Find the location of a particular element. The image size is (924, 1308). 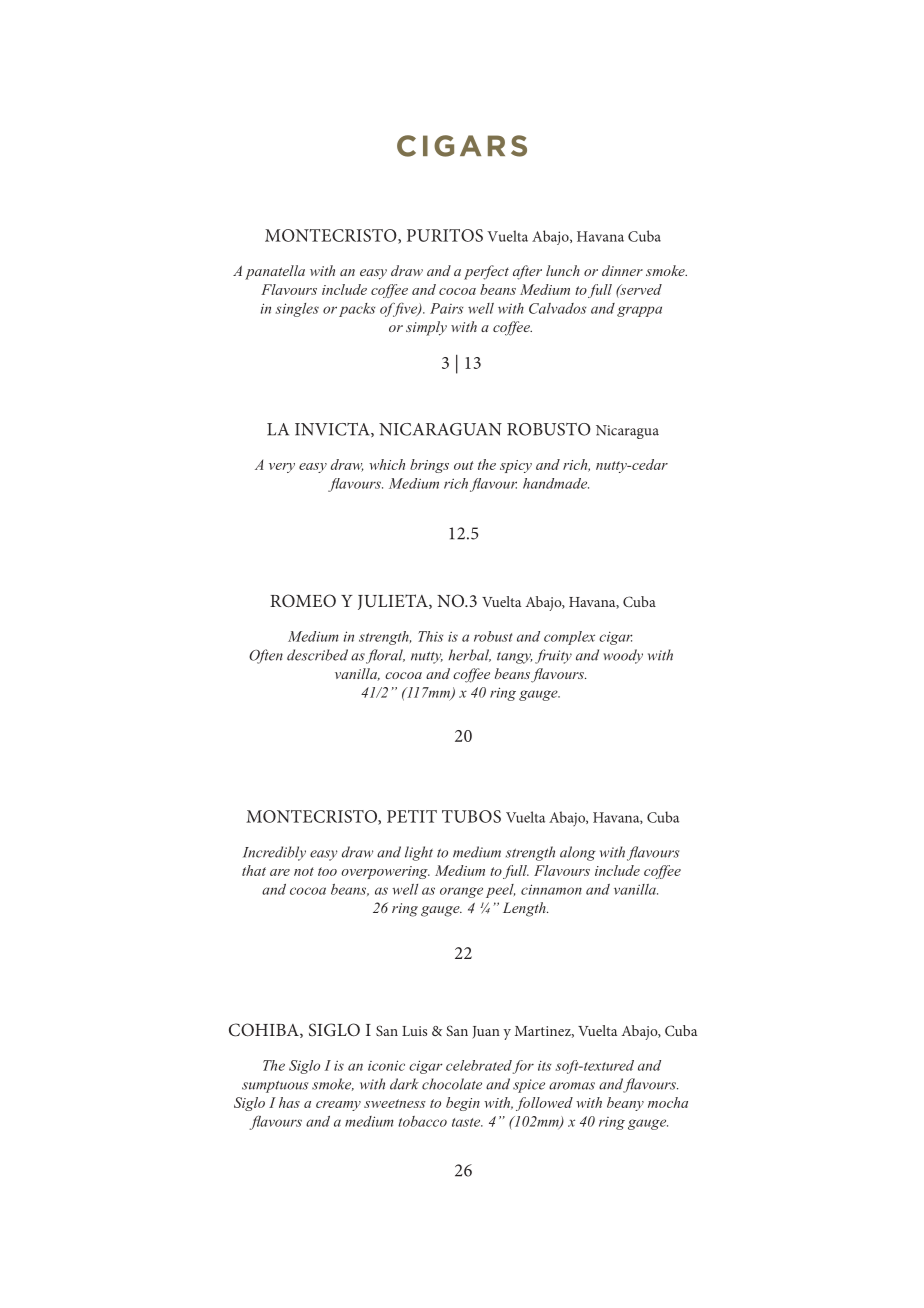

Incredibly is located at coordinates (274, 853).
